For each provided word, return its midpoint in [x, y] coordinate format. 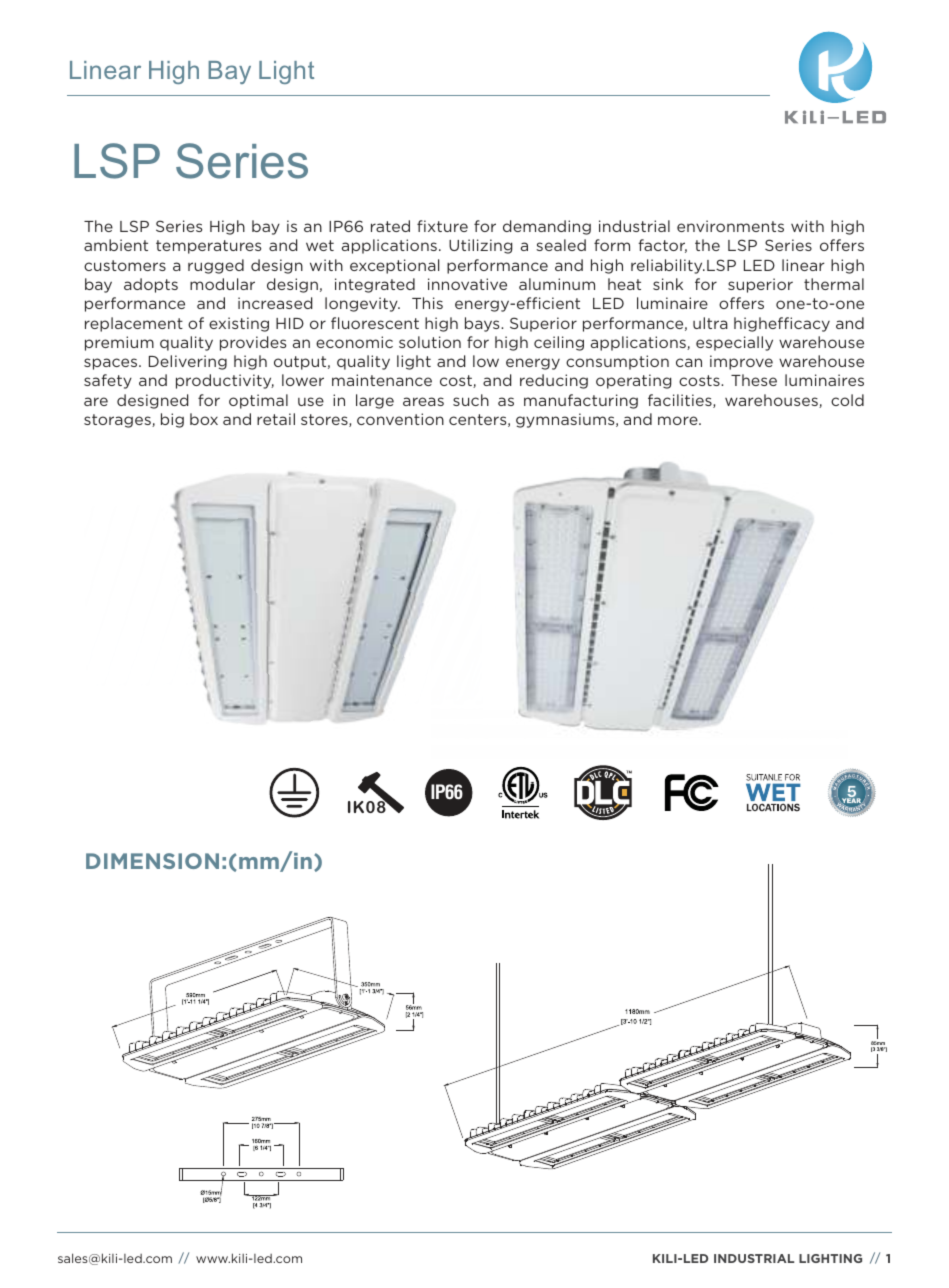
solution [430, 342]
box [204, 419]
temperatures [208, 247]
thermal [834, 284]
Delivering [188, 362]
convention [400, 419]
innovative [467, 284]
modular [222, 284]
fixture [442, 226]
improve [741, 362]
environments [730, 226]
